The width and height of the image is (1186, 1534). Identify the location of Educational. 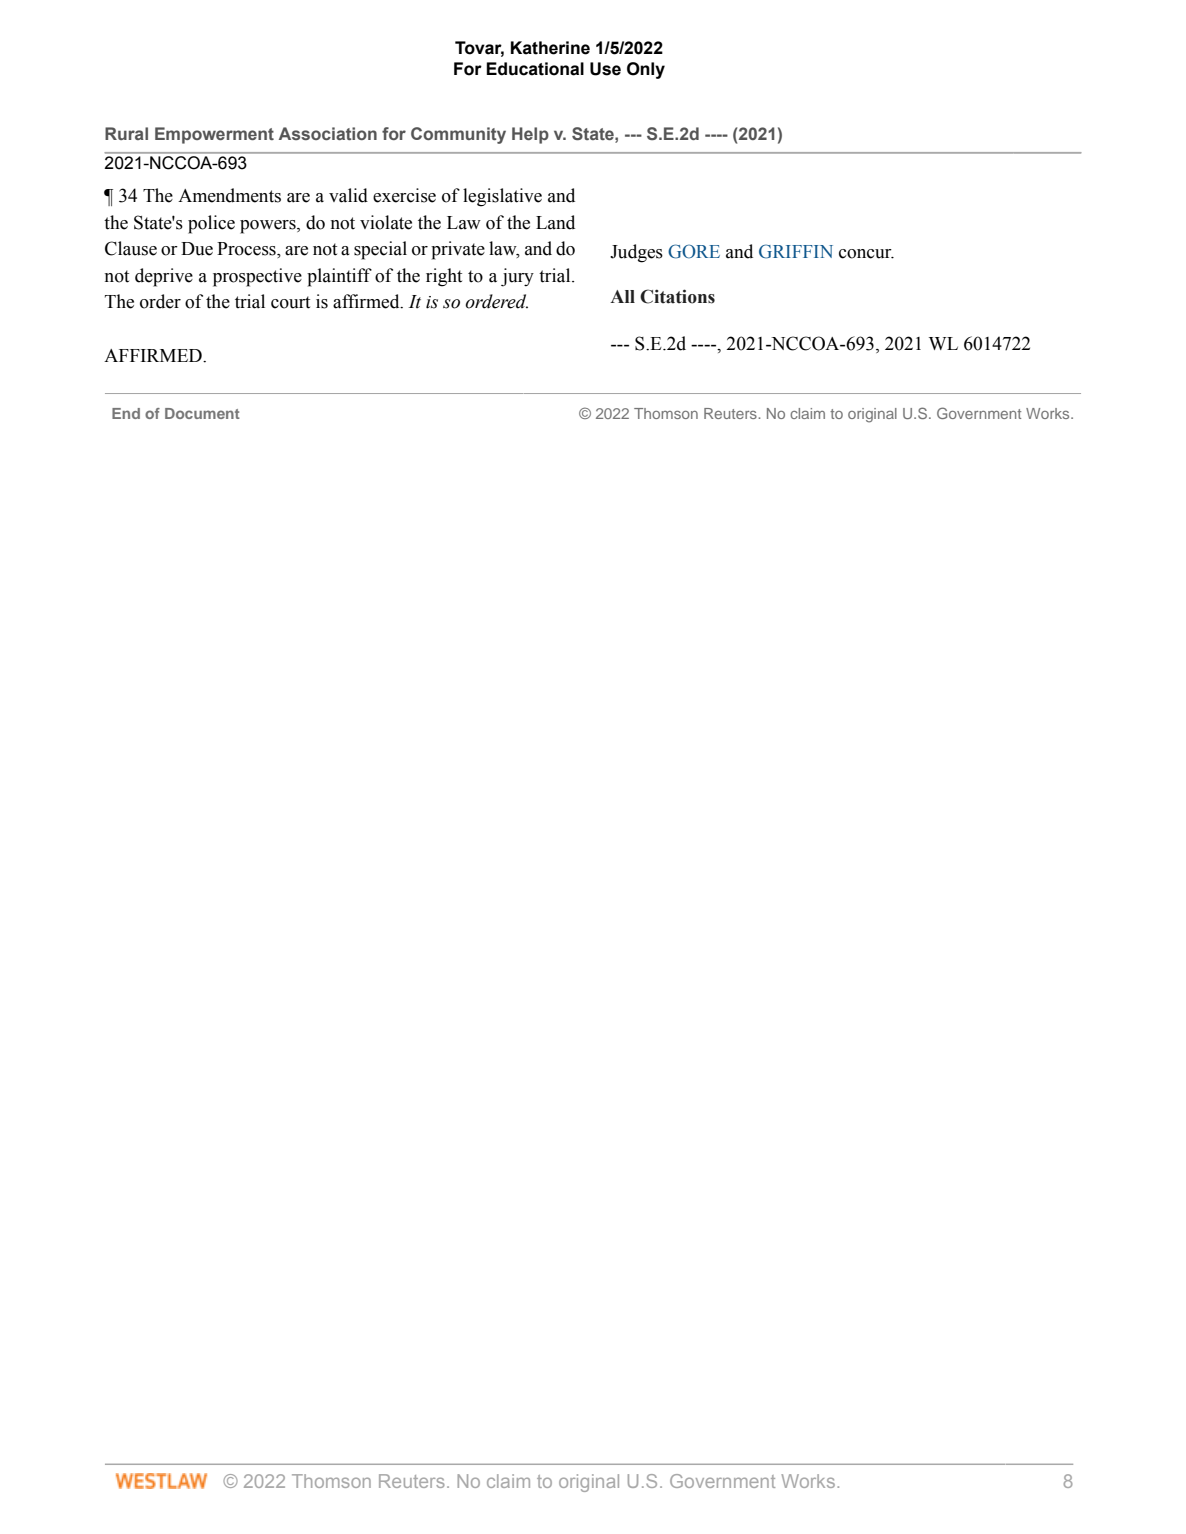
(535, 69).
